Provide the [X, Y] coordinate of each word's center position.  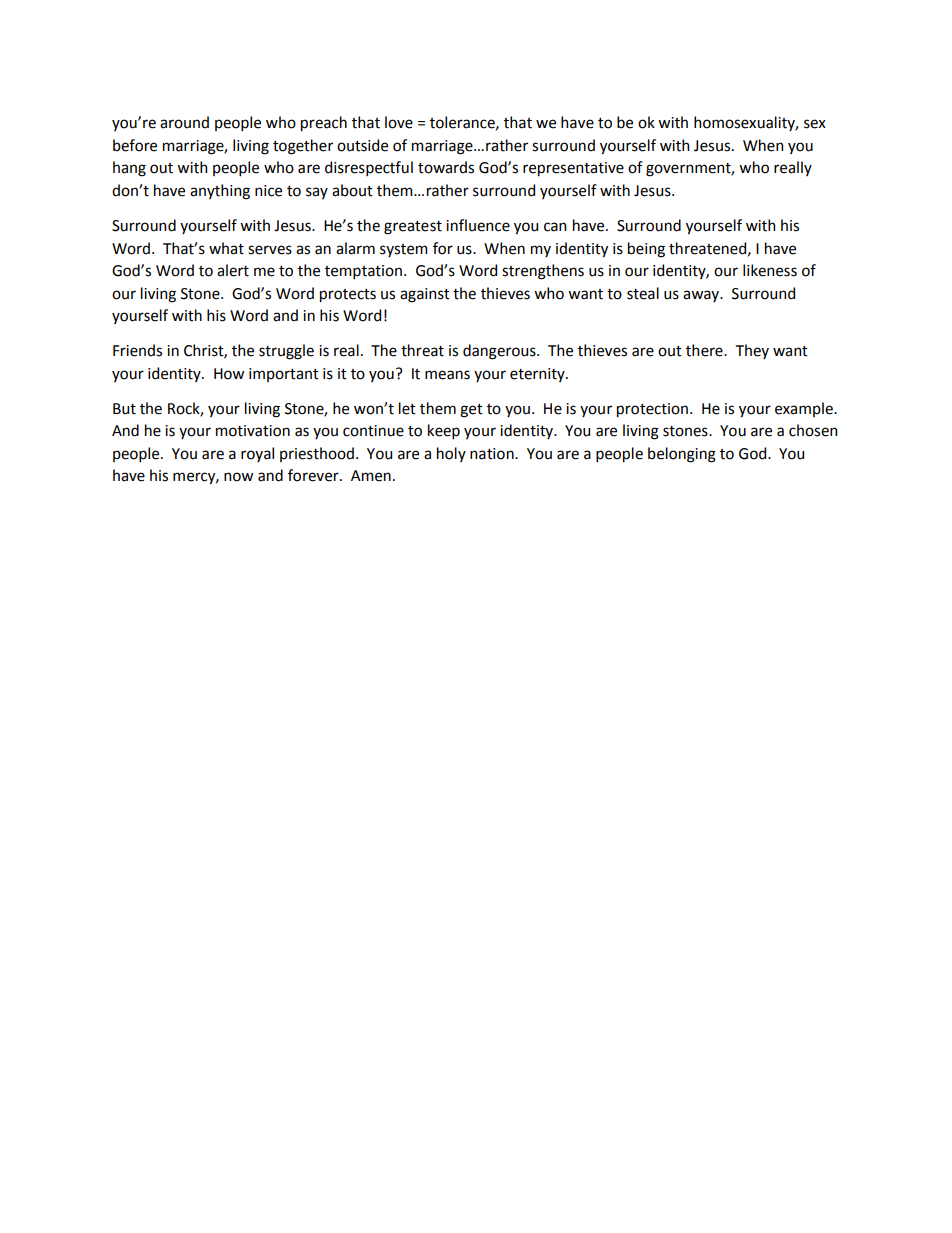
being [646, 250]
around [184, 122]
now [238, 477]
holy [451, 454]
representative [573, 169]
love [399, 122]
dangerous [500, 352]
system [404, 250]
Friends [137, 350]
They [752, 351]
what [226, 248]
